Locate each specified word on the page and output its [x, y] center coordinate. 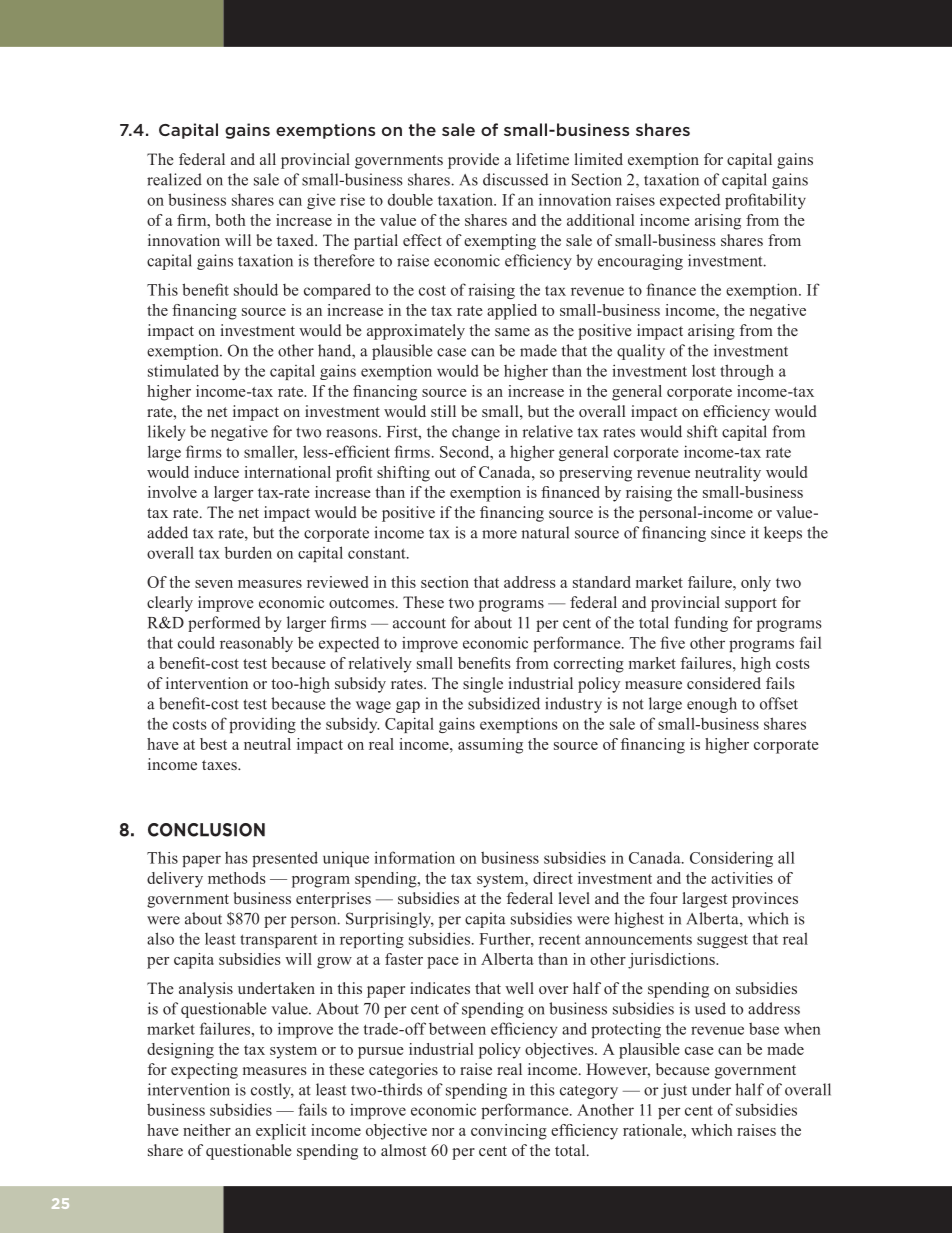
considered [724, 683]
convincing [509, 1132]
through [747, 372]
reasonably [256, 644]
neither [207, 1130]
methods [237, 878]
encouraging [640, 262]
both [230, 220]
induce [216, 472]
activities [742, 878]
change [476, 433]
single [483, 685]
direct [553, 878]
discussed [515, 179]
